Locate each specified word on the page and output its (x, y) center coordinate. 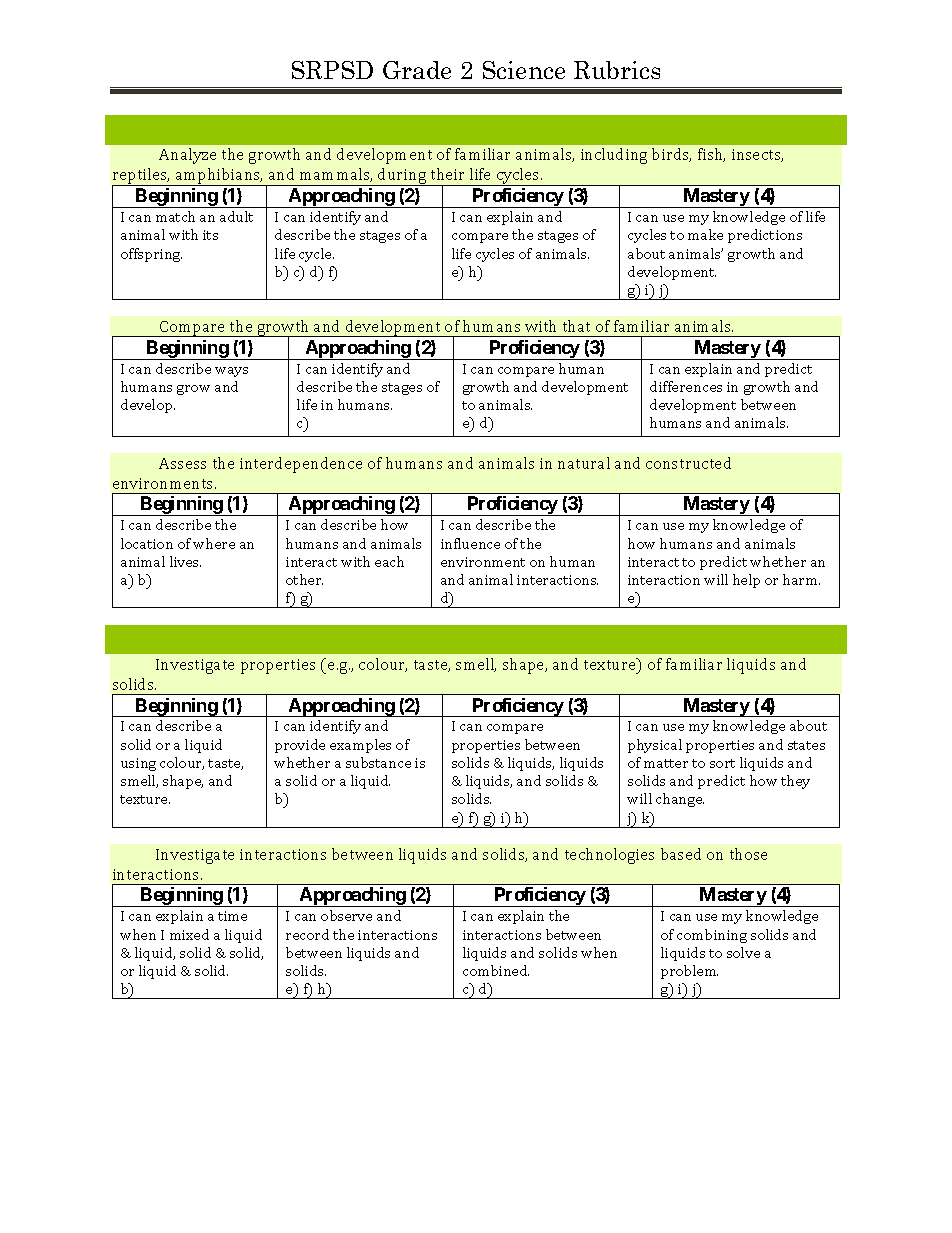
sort (722, 763)
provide (300, 746)
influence (470, 543)
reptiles (141, 177)
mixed (189, 934)
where (214, 543)
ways (231, 372)
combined (496, 970)
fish (711, 155)
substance (378, 762)
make (705, 234)
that (576, 326)
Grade (417, 70)
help (746, 581)
